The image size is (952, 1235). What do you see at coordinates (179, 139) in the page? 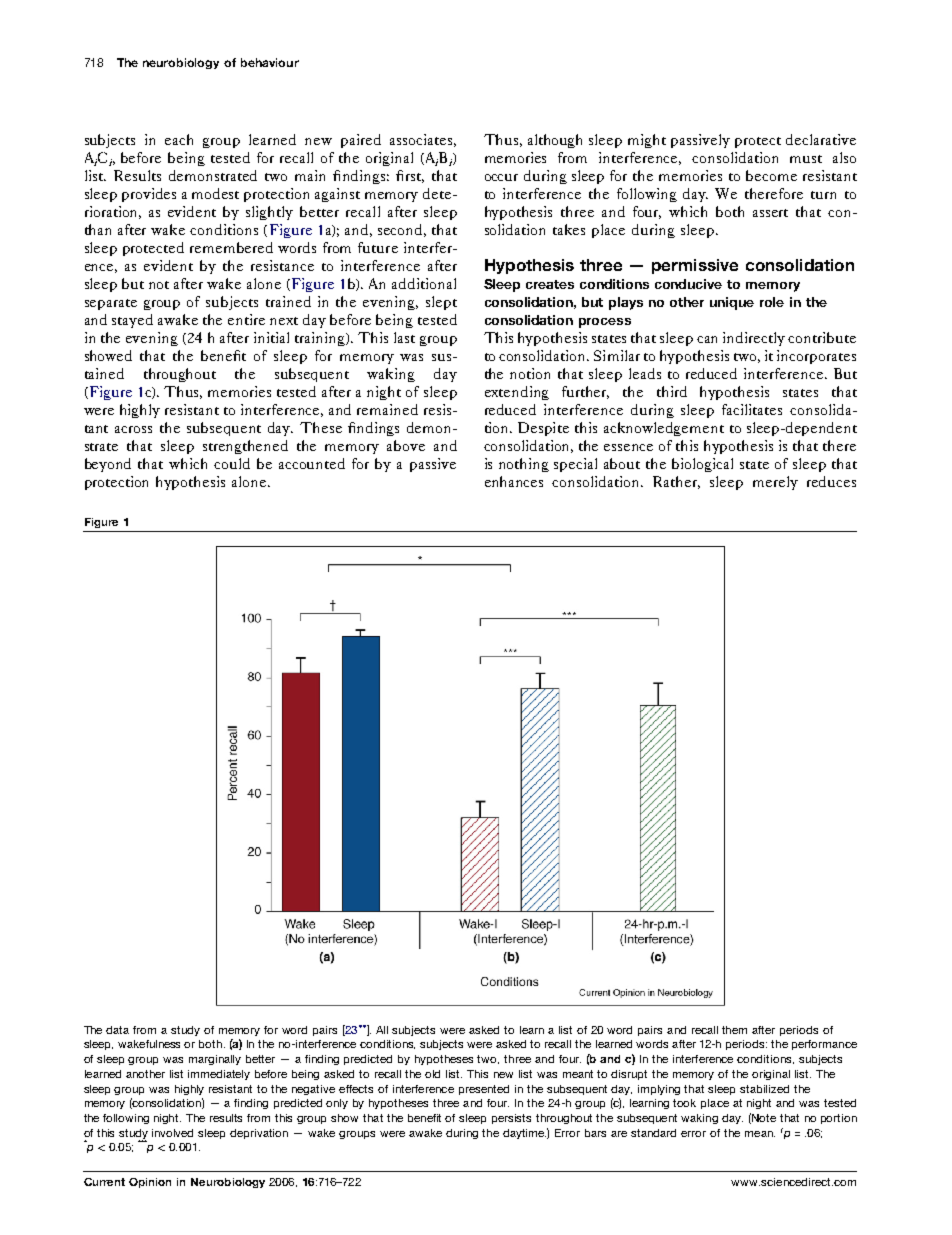
I see `each` at bounding box center [179, 139].
